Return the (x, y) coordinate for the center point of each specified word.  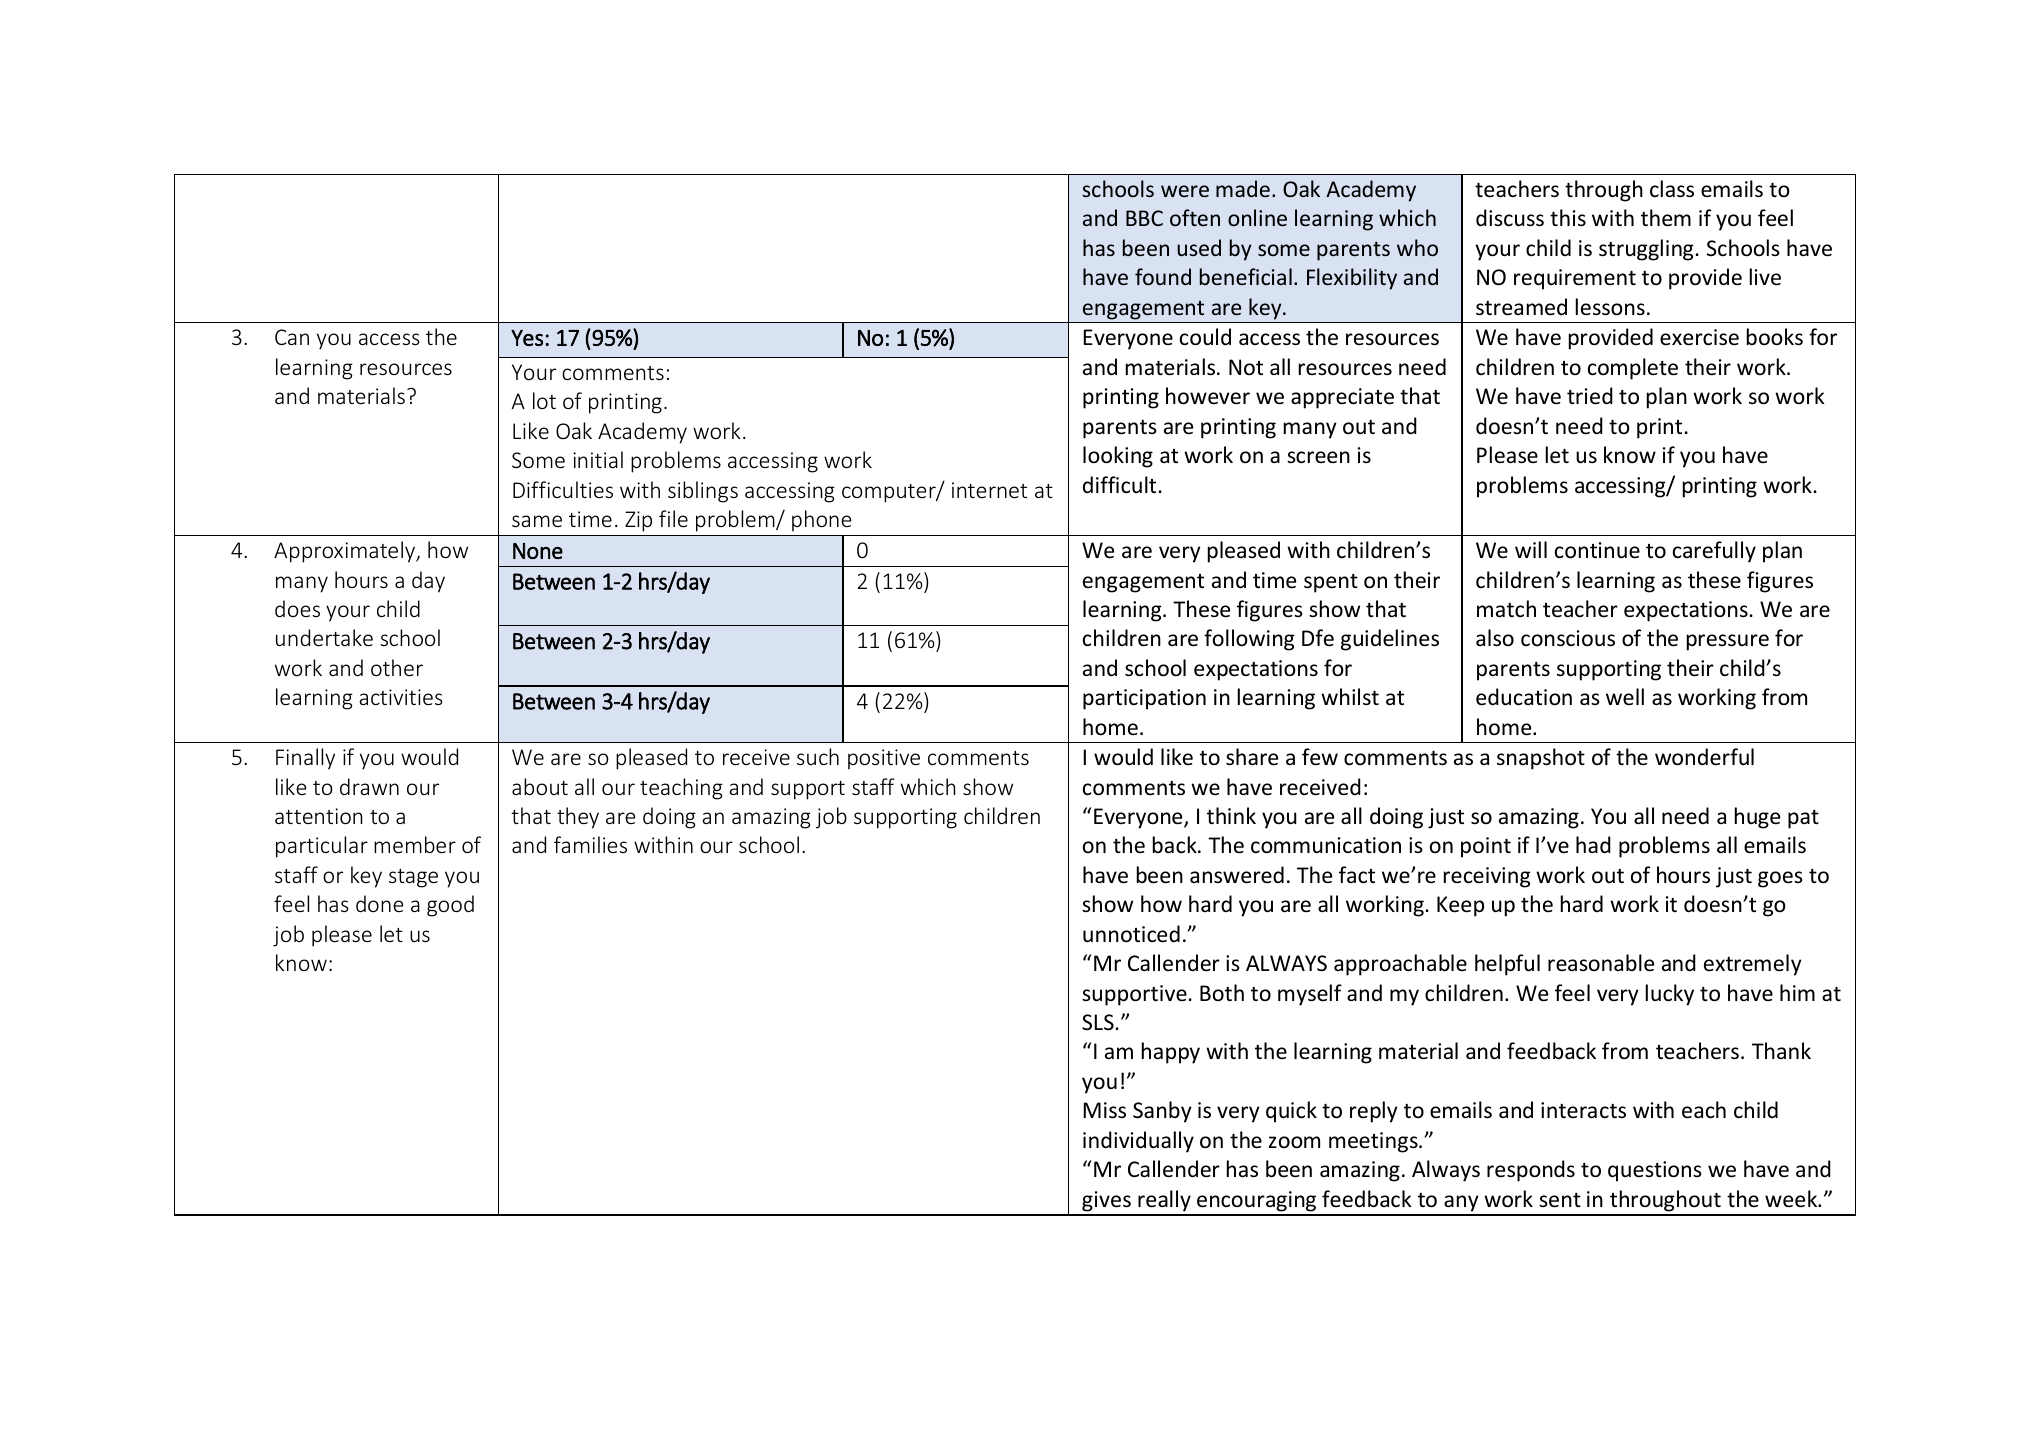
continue (1597, 550)
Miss (1104, 1110)
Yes (527, 338)
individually (1138, 1142)
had (1593, 844)
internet (989, 490)
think (1231, 815)
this (1568, 217)
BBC (1144, 218)
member (415, 844)
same (537, 521)
